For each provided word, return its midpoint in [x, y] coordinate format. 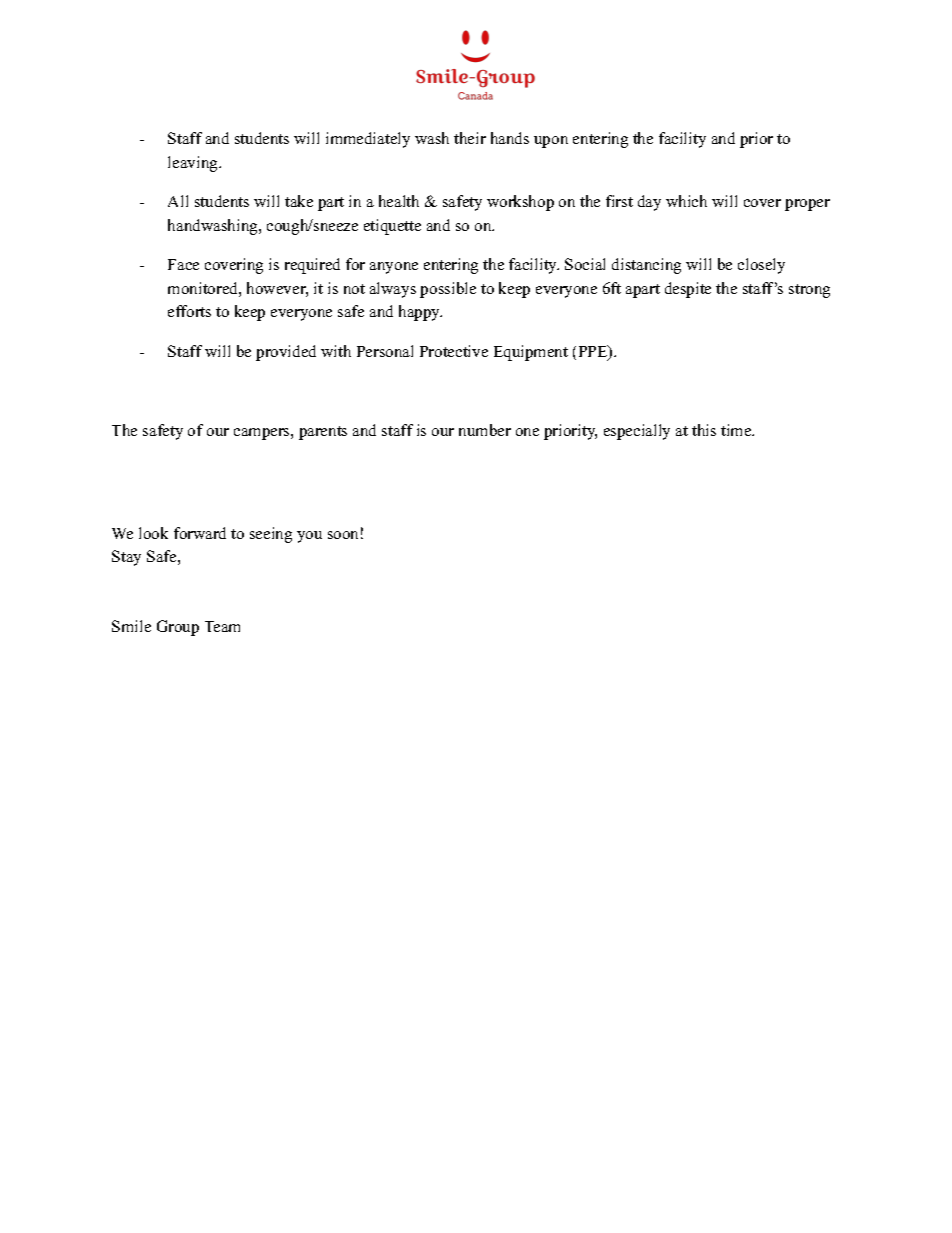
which [686, 201]
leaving [194, 164]
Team [222, 626]
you [309, 537]
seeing [271, 535]
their [470, 138]
